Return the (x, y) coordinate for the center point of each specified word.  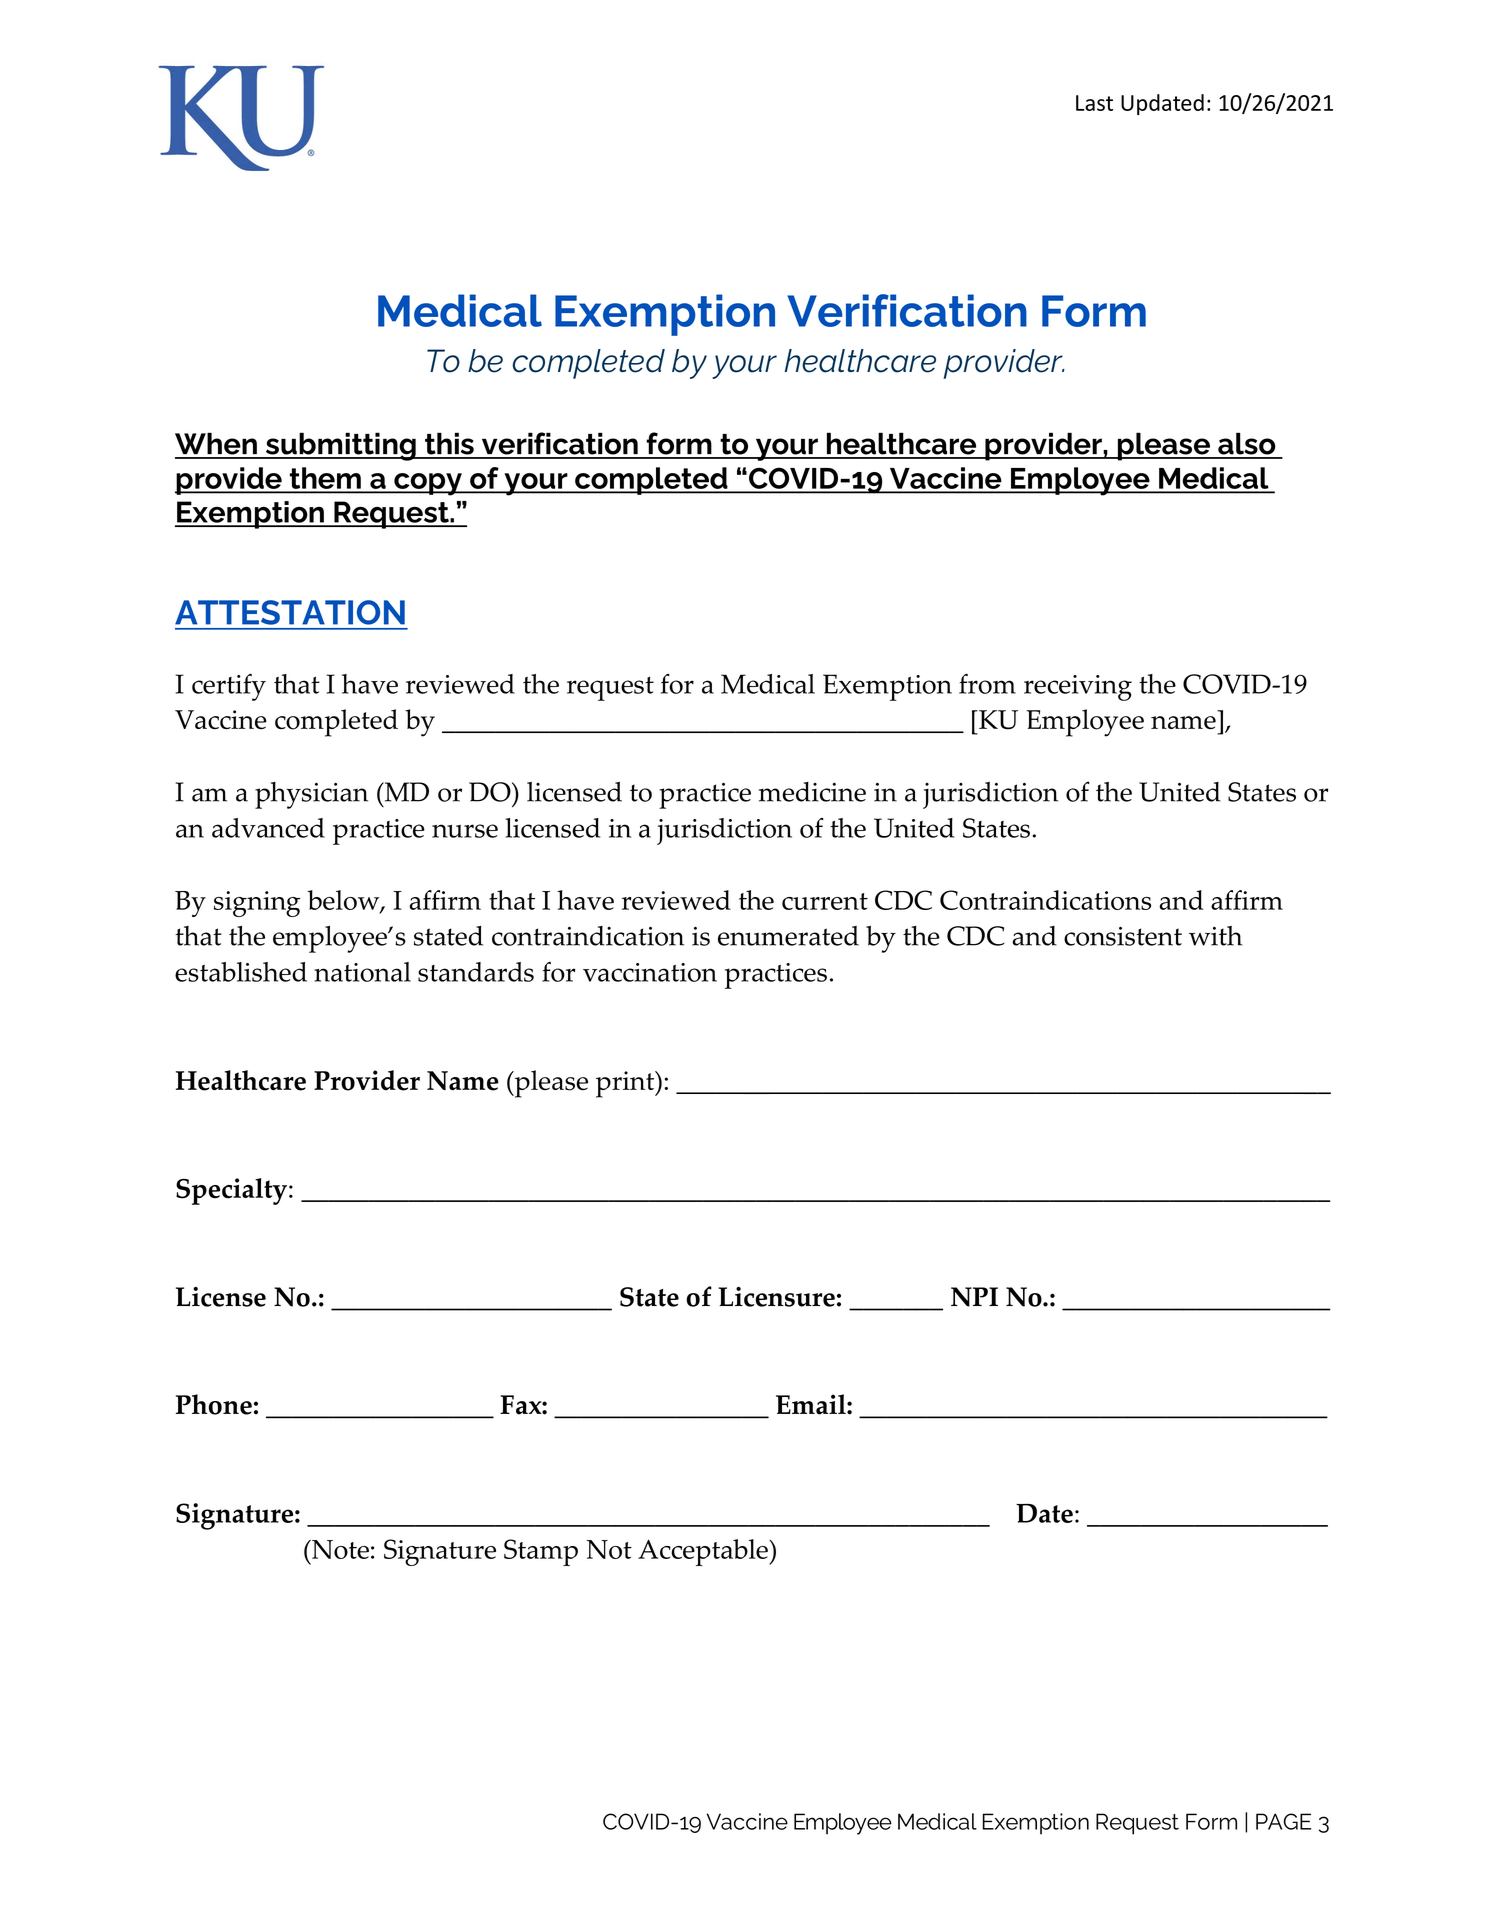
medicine (812, 792)
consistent (1123, 936)
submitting (340, 446)
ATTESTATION (290, 612)
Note (339, 1549)
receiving (1078, 688)
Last (1094, 103)
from (987, 684)
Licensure (776, 1297)
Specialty (231, 1191)
